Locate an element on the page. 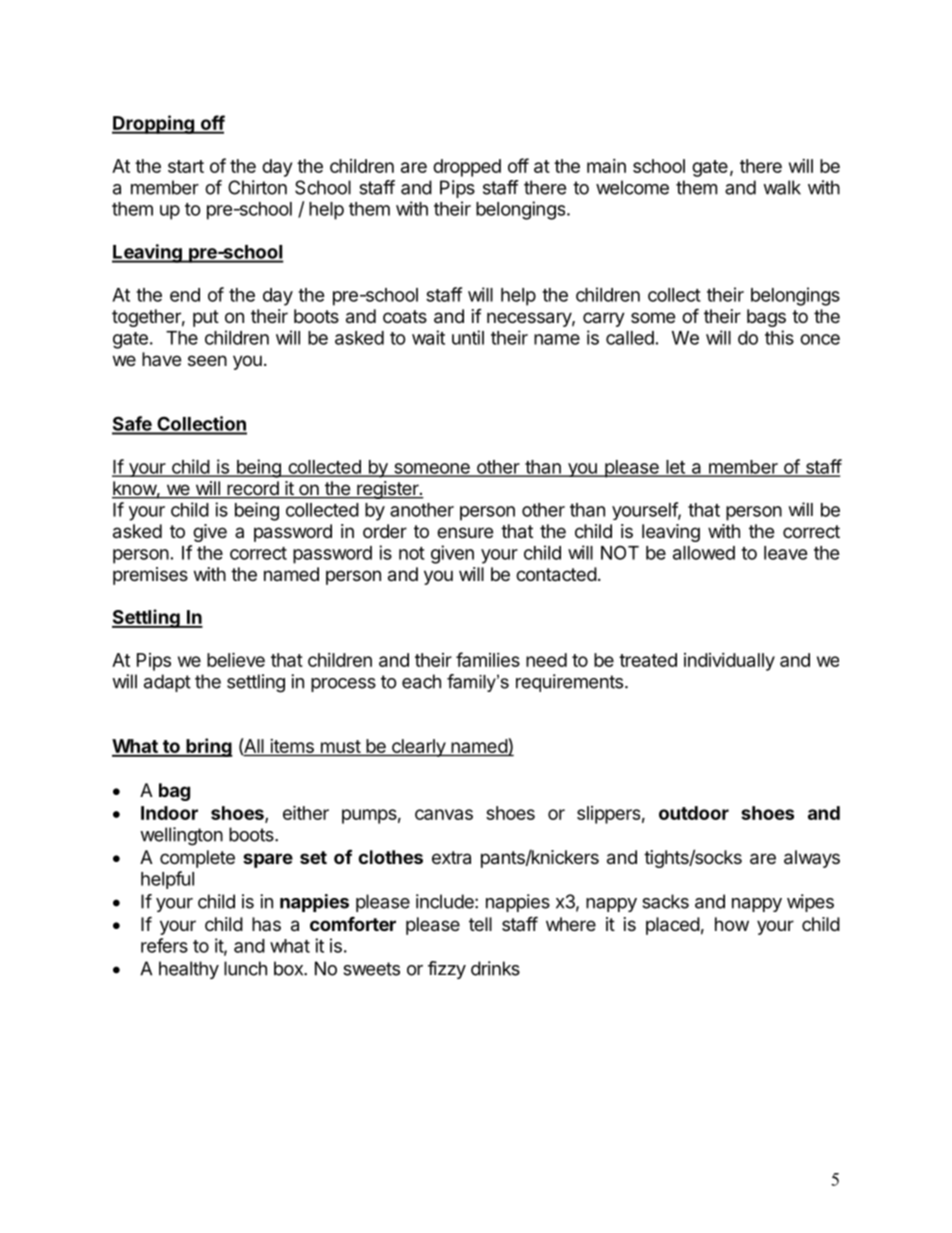 The height and width of the page is (1233, 952). bring is located at coordinates (208, 747).
